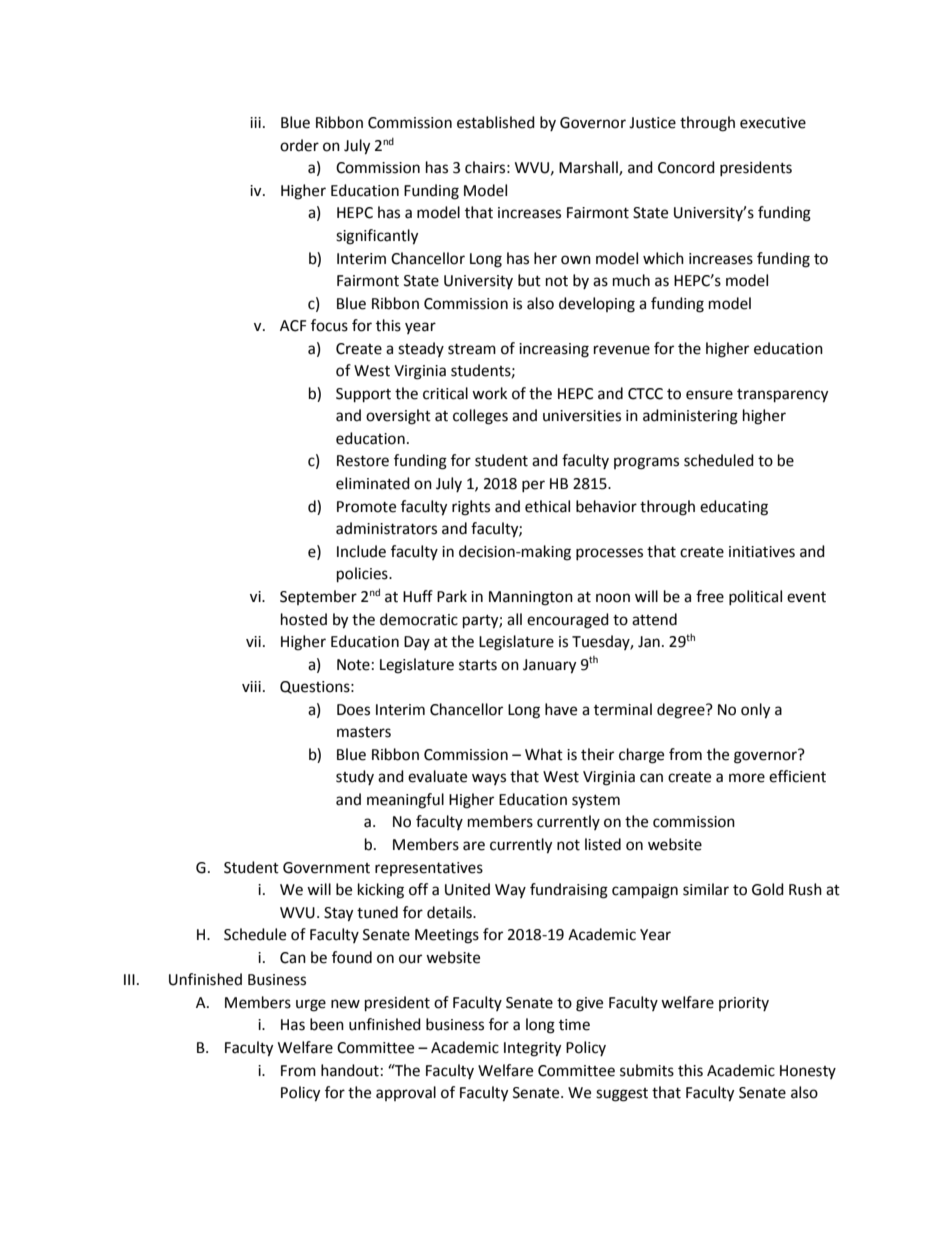 Image resolution: width=952 pixels, height=1233 pixels. I want to click on Integrity, so click(532, 1049).
